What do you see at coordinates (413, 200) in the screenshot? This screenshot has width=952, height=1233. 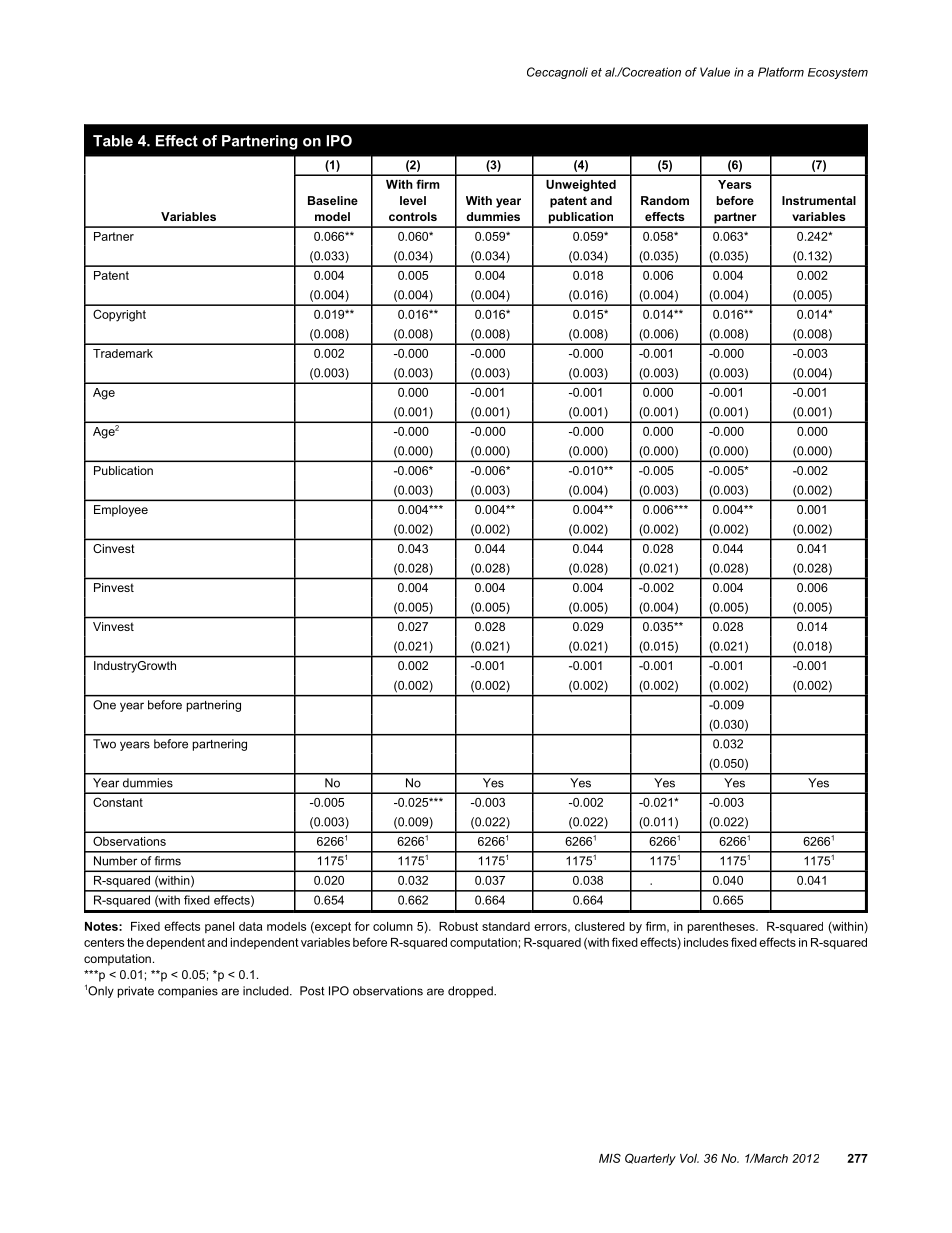 I see `level` at bounding box center [413, 200].
